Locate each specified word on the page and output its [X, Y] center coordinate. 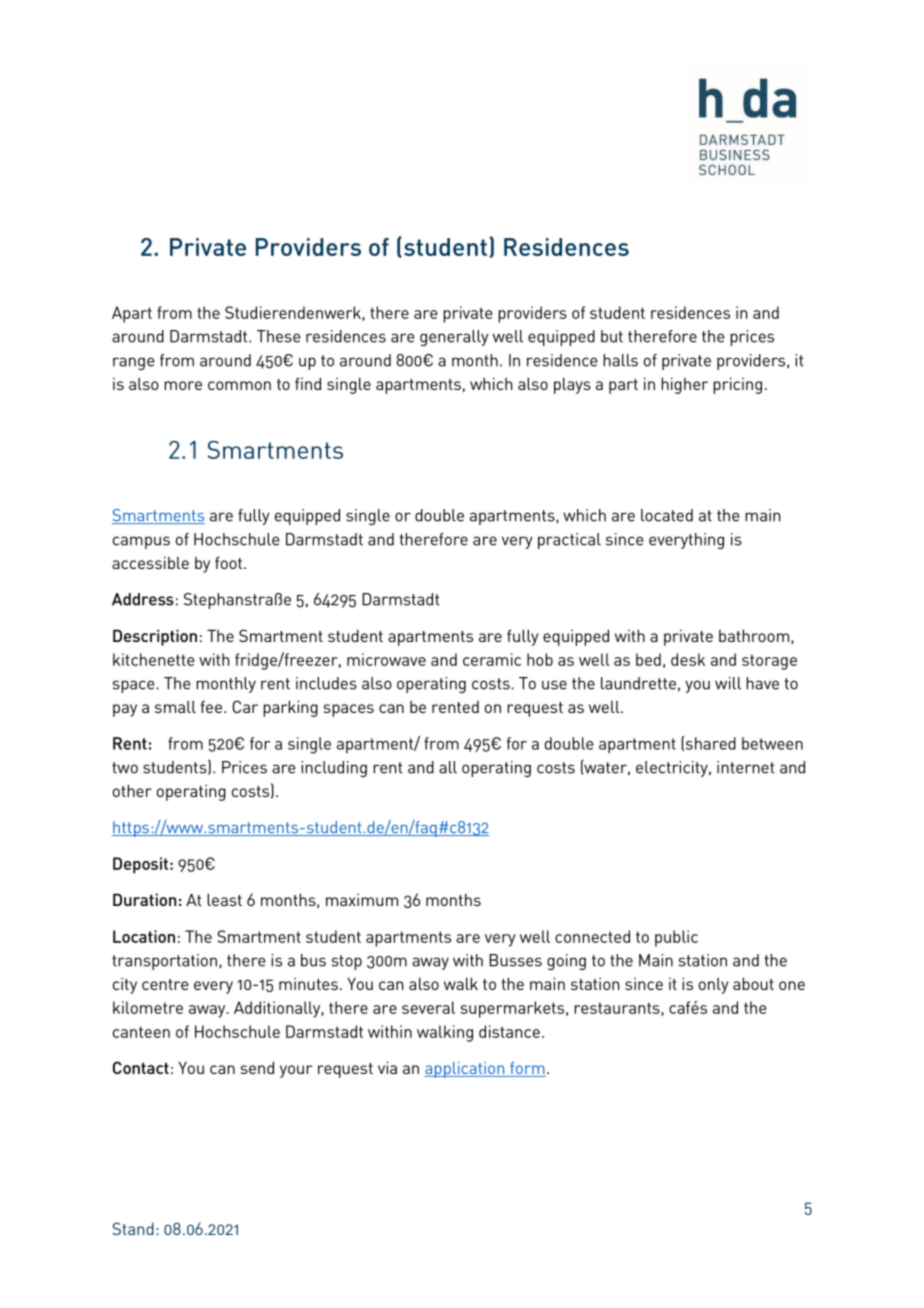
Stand [133, 1228]
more [183, 385]
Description [155, 637]
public [676, 938]
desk [688, 659]
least [224, 899]
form [527, 1069]
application [465, 1070]
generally [454, 338]
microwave [386, 659]
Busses [515, 960]
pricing [737, 385]
